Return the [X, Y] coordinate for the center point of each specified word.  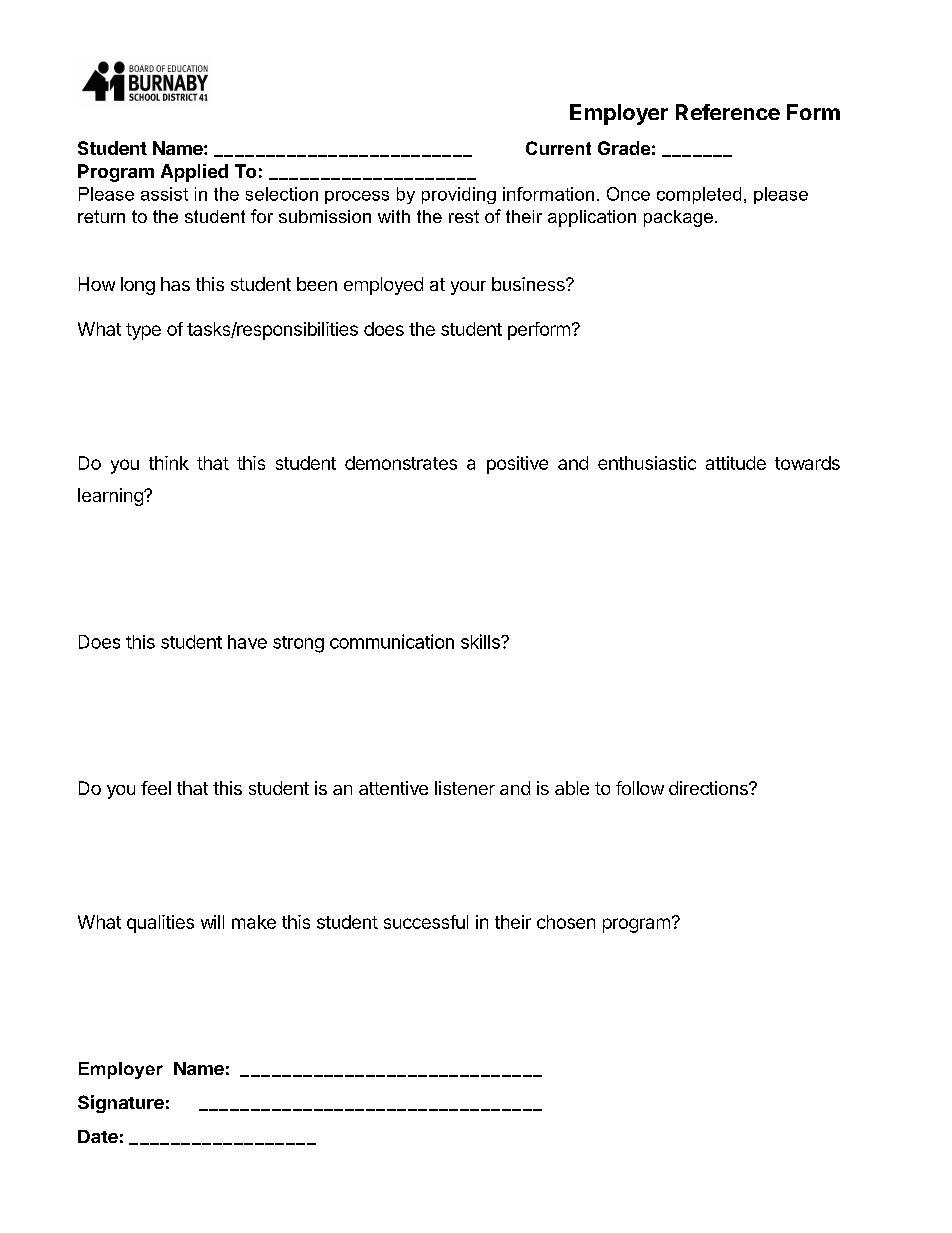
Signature [121, 1104]
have [247, 642]
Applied [194, 173]
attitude [736, 463]
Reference [728, 112]
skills [481, 641]
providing [459, 195]
